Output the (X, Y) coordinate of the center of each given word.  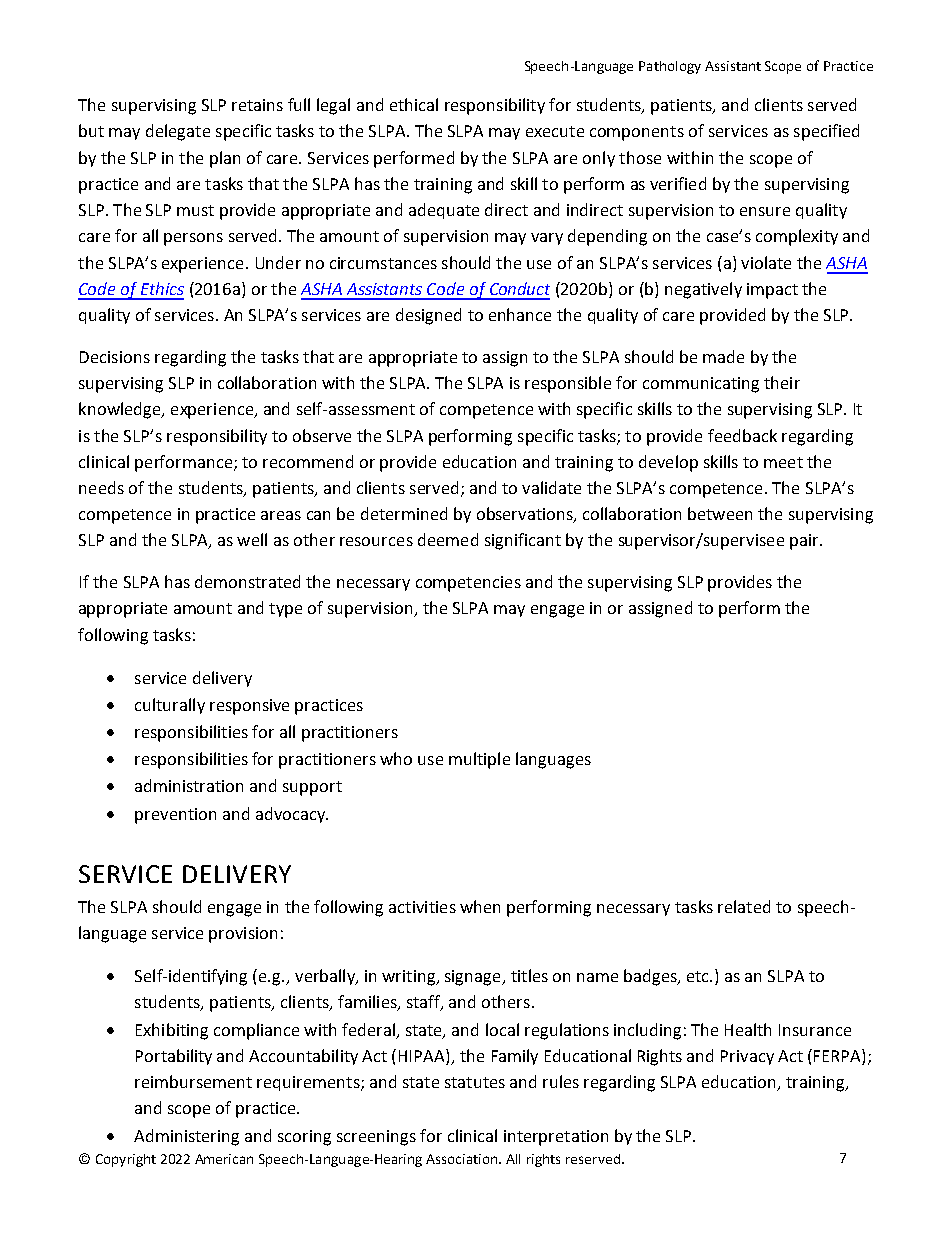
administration (189, 785)
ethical (414, 104)
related (744, 906)
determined (404, 513)
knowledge (121, 410)
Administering (186, 1137)
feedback (742, 435)
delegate (178, 132)
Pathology (670, 67)
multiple (479, 760)
